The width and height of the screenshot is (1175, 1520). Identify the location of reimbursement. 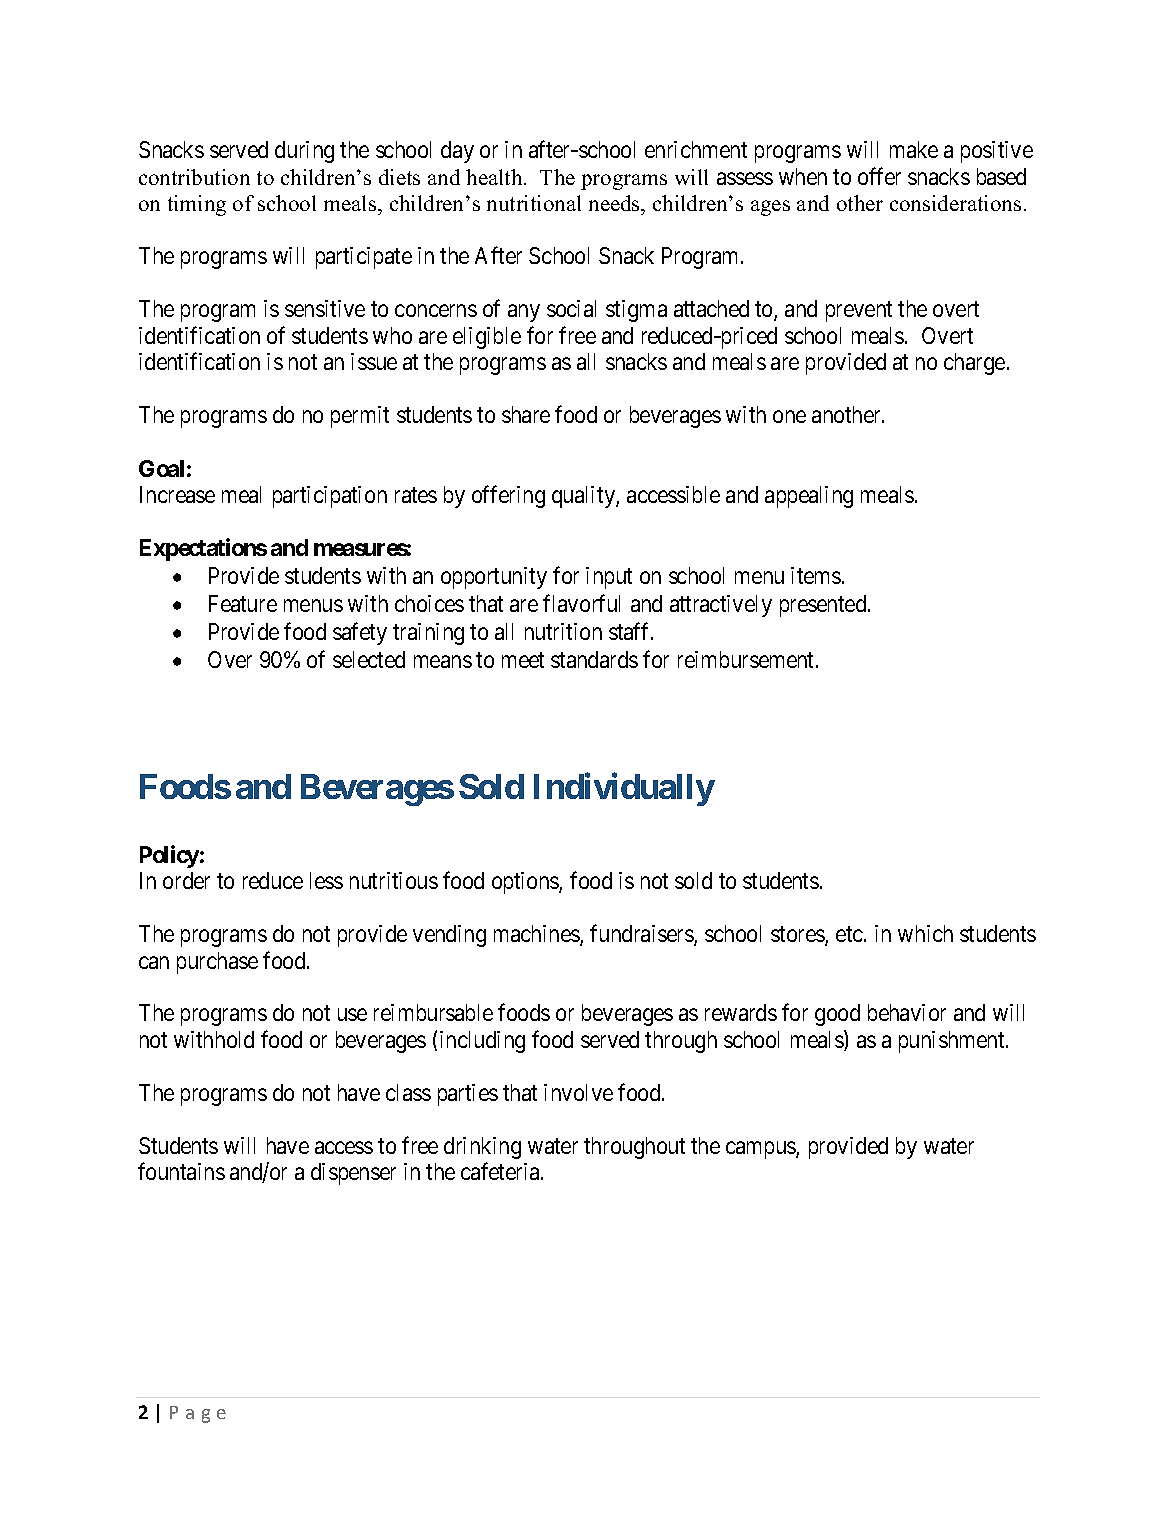
(747, 659).
